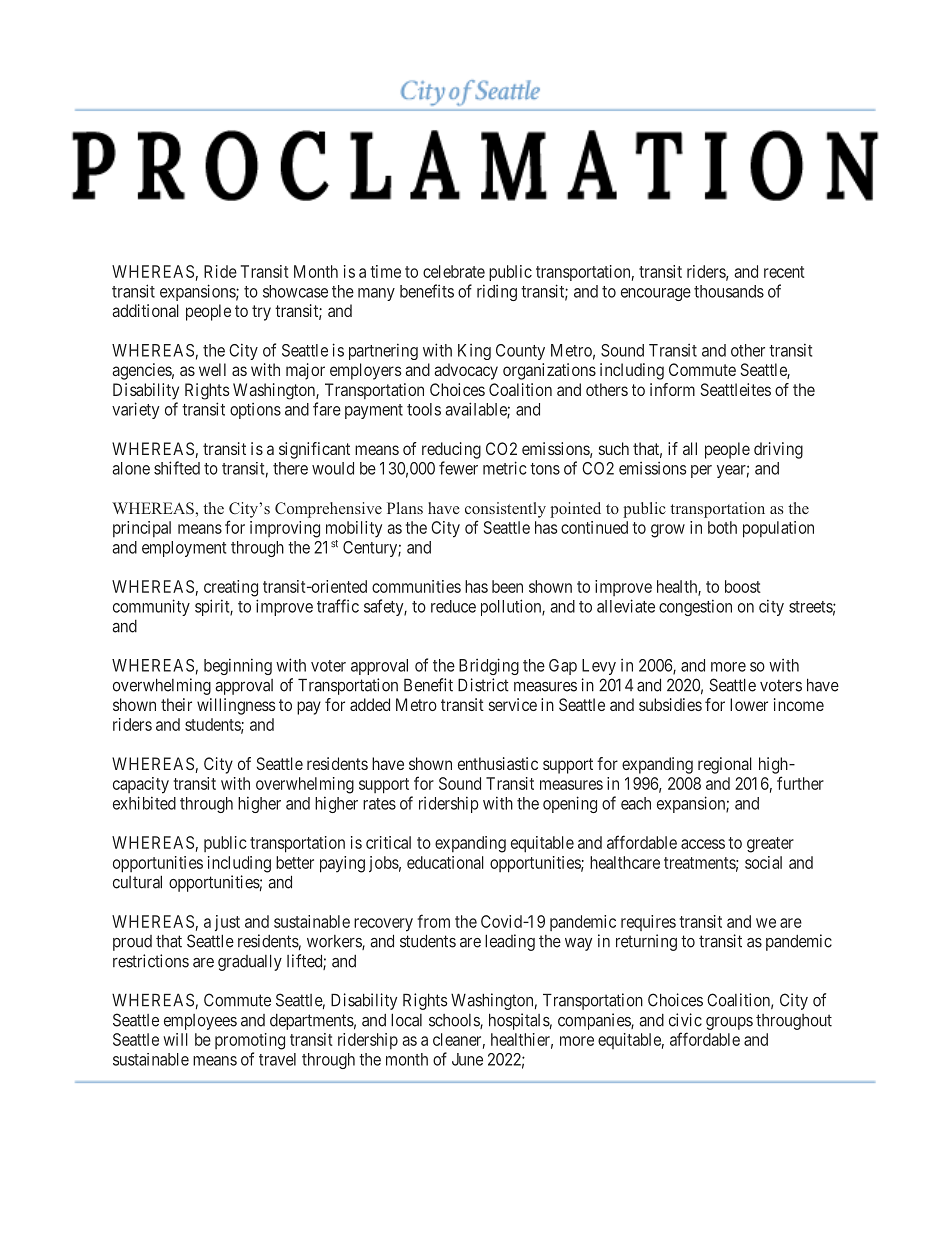 Image resolution: width=952 pixels, height=1233 pixels. I want to click on groups, so click(729, 1023).
